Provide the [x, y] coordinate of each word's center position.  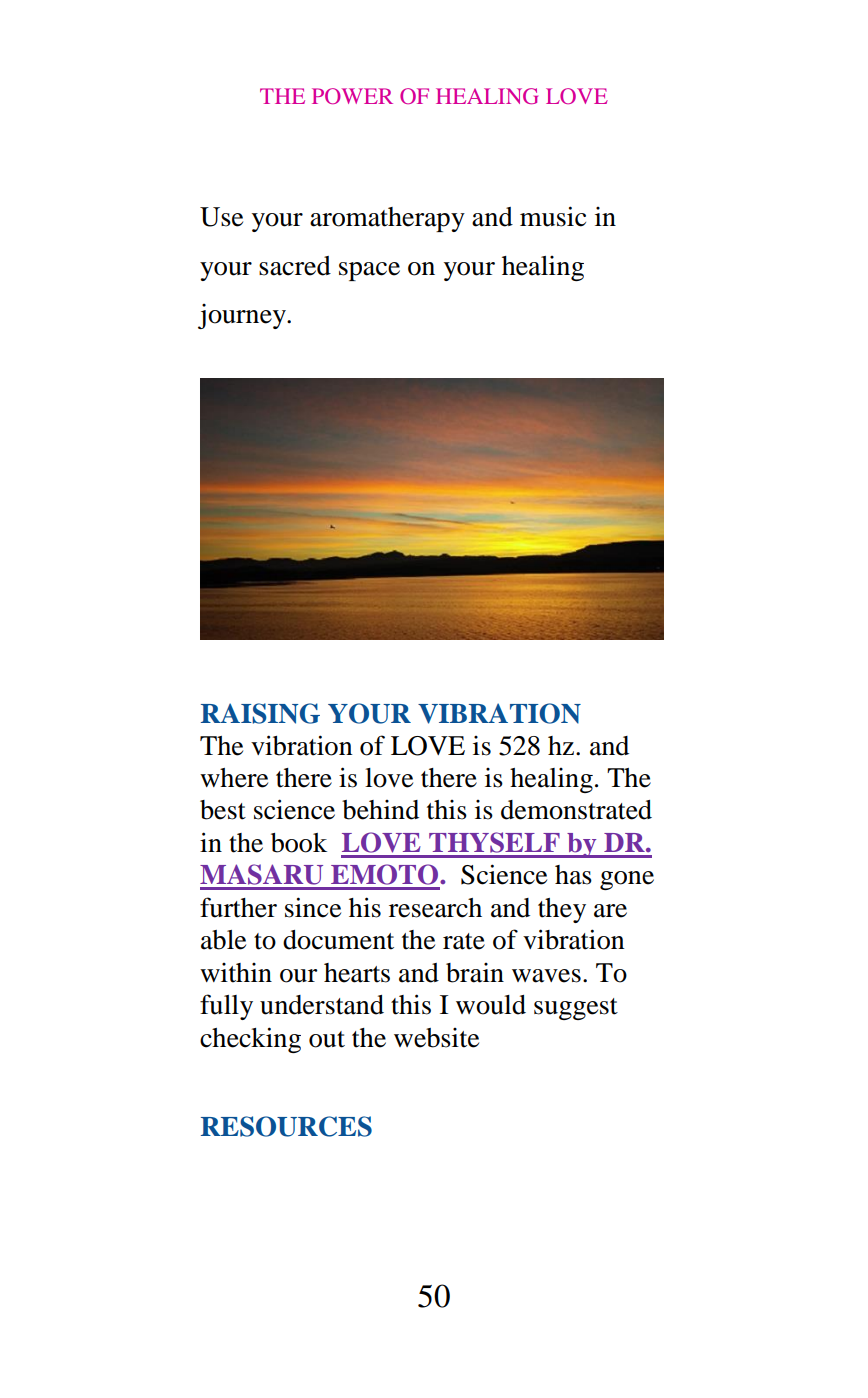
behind [380, 810]
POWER [352, 96]
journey [243, 316]
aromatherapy [387, 219]
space [369, 271]
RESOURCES [286, 1126]
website [436, 1038]
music [553, 216]
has [573, 875]
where [234, 778]
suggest [576, 1009]
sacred [295, 266]
